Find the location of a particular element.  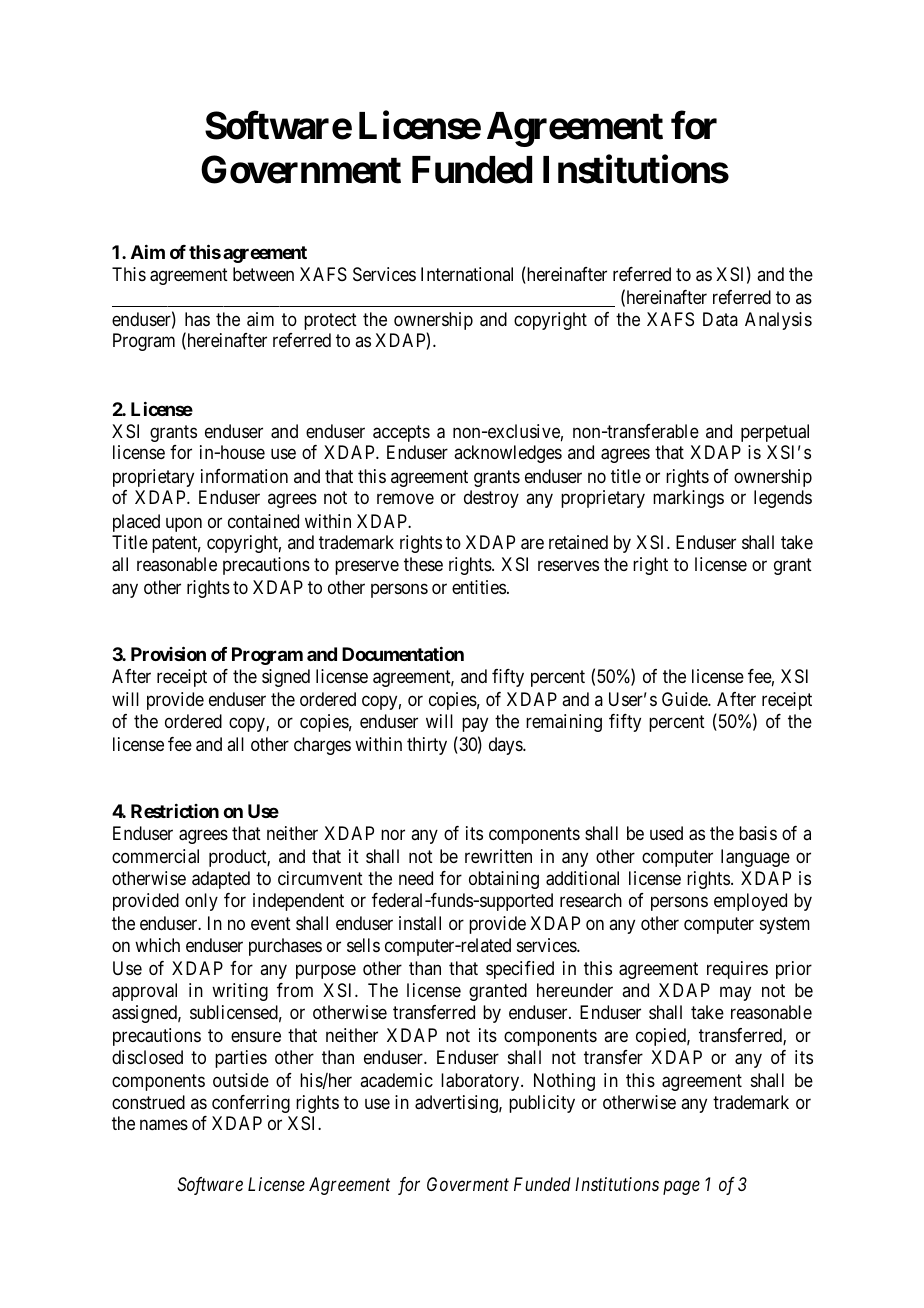

Guide is located at coordinates (685, 699).
